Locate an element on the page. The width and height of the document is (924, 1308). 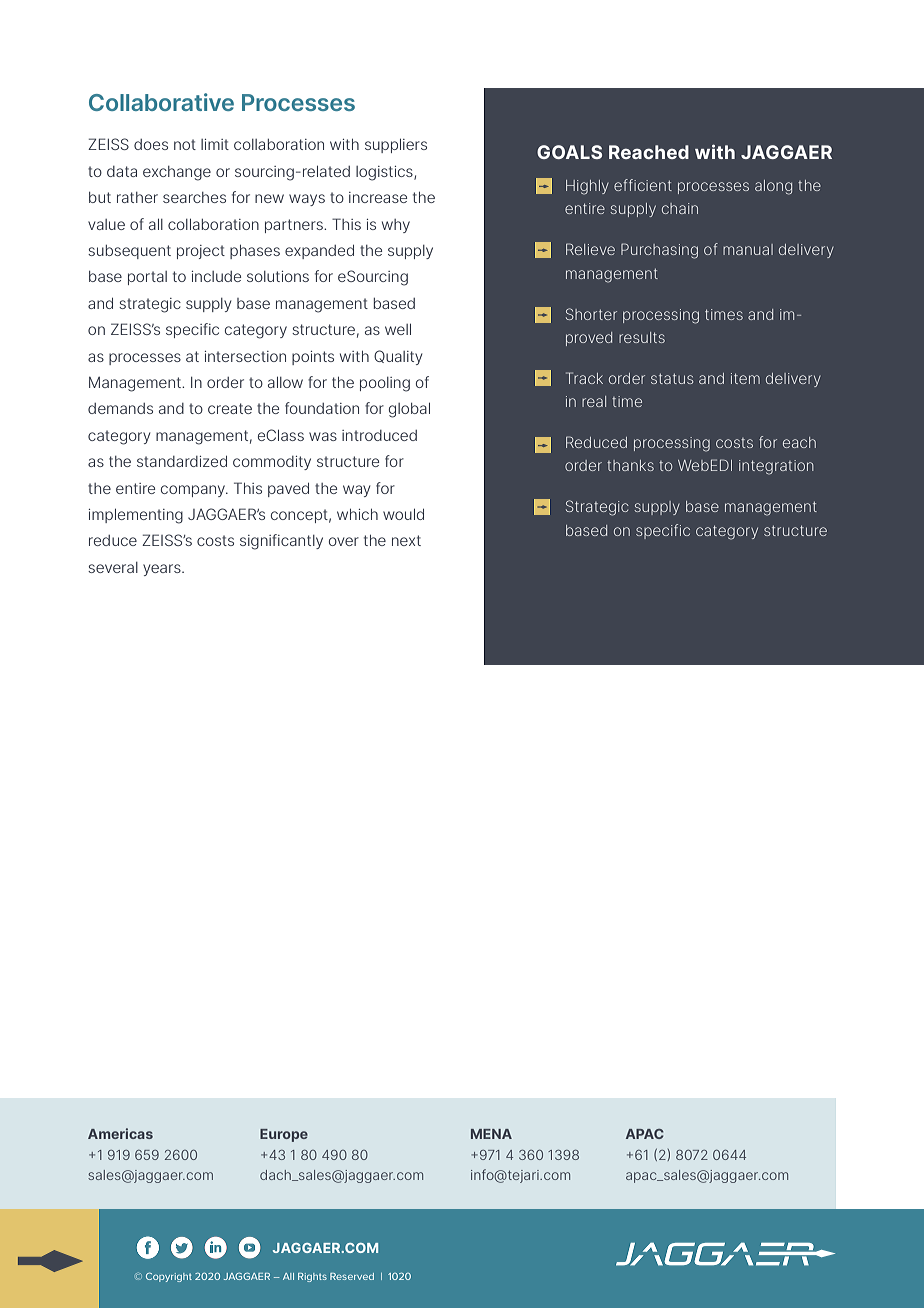
intersection is located at coordinates (245, 356).
